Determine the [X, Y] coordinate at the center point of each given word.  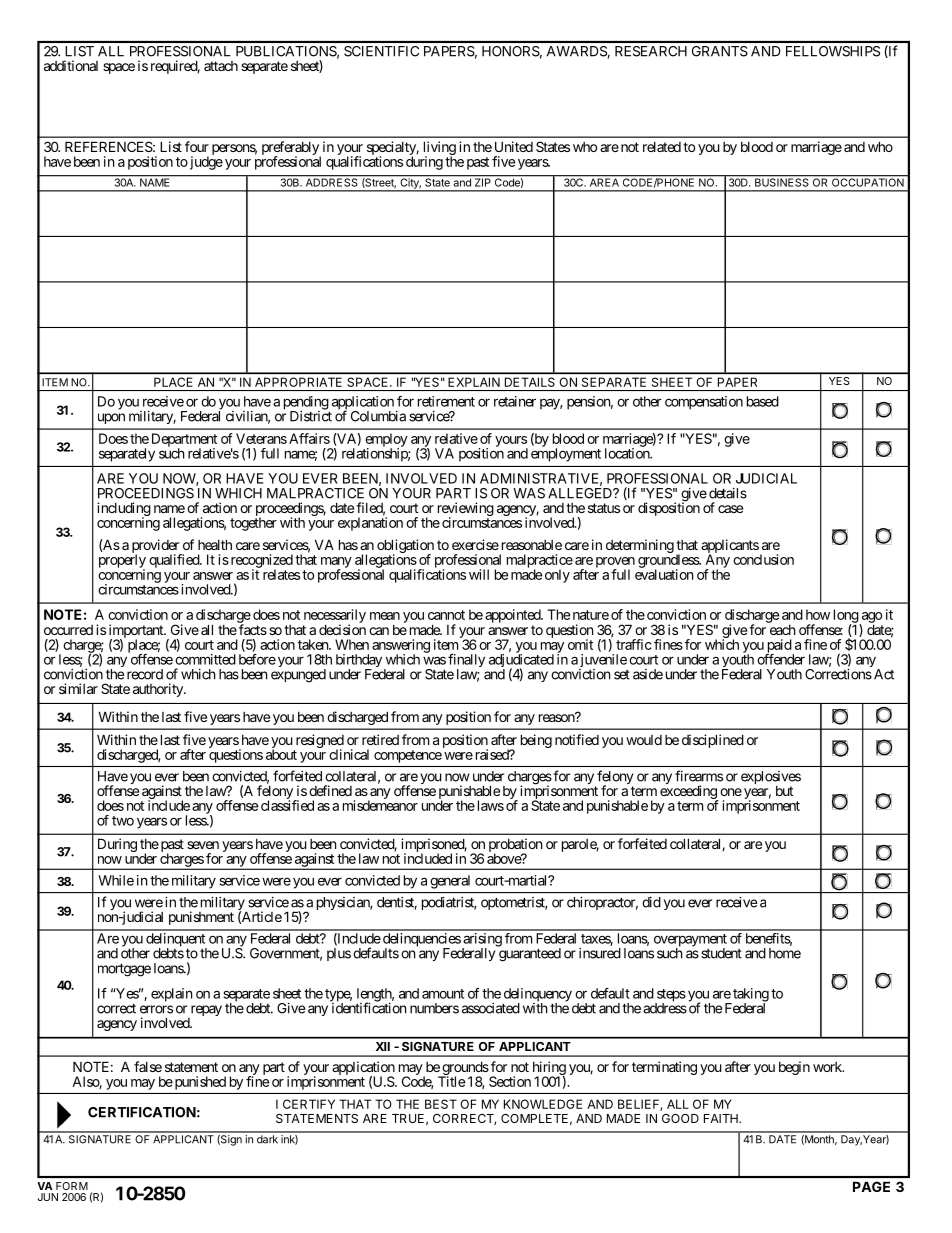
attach [221, 66]
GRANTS [720, 51]
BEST [441, 1104]
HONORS [511, 51]
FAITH [722, 1118]
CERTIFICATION [142, 1112]
